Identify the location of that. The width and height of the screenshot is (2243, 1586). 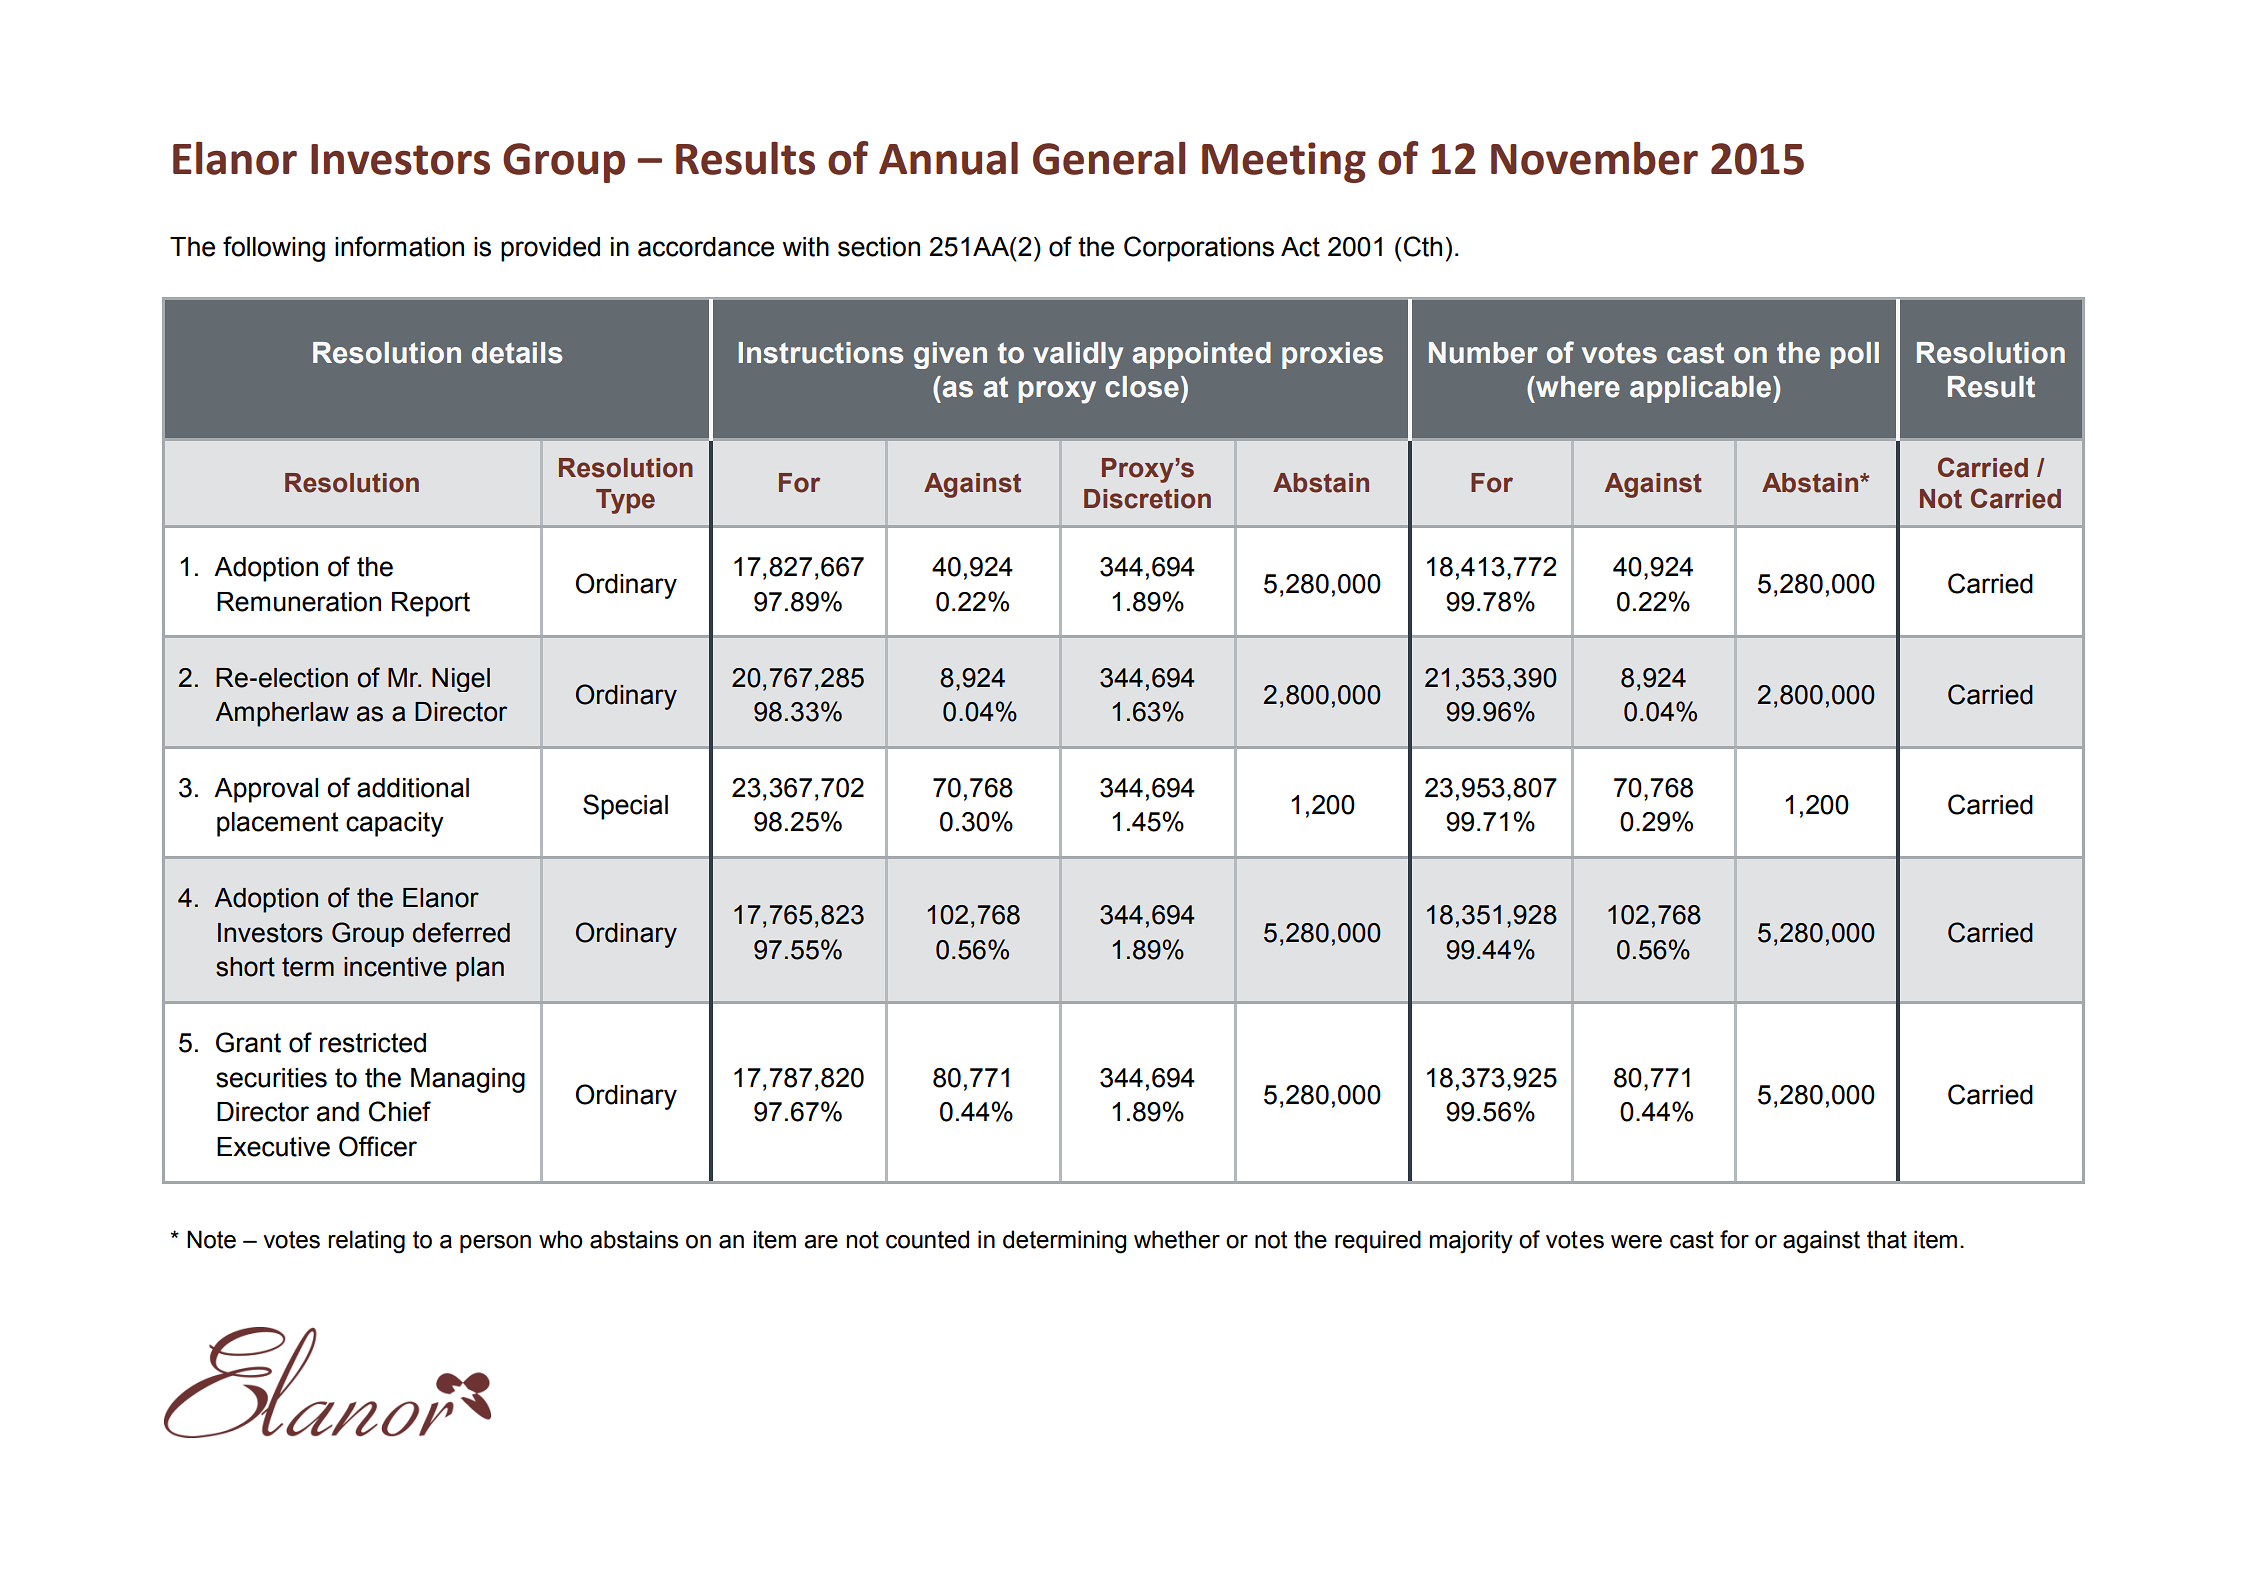
(1887, 1239).
